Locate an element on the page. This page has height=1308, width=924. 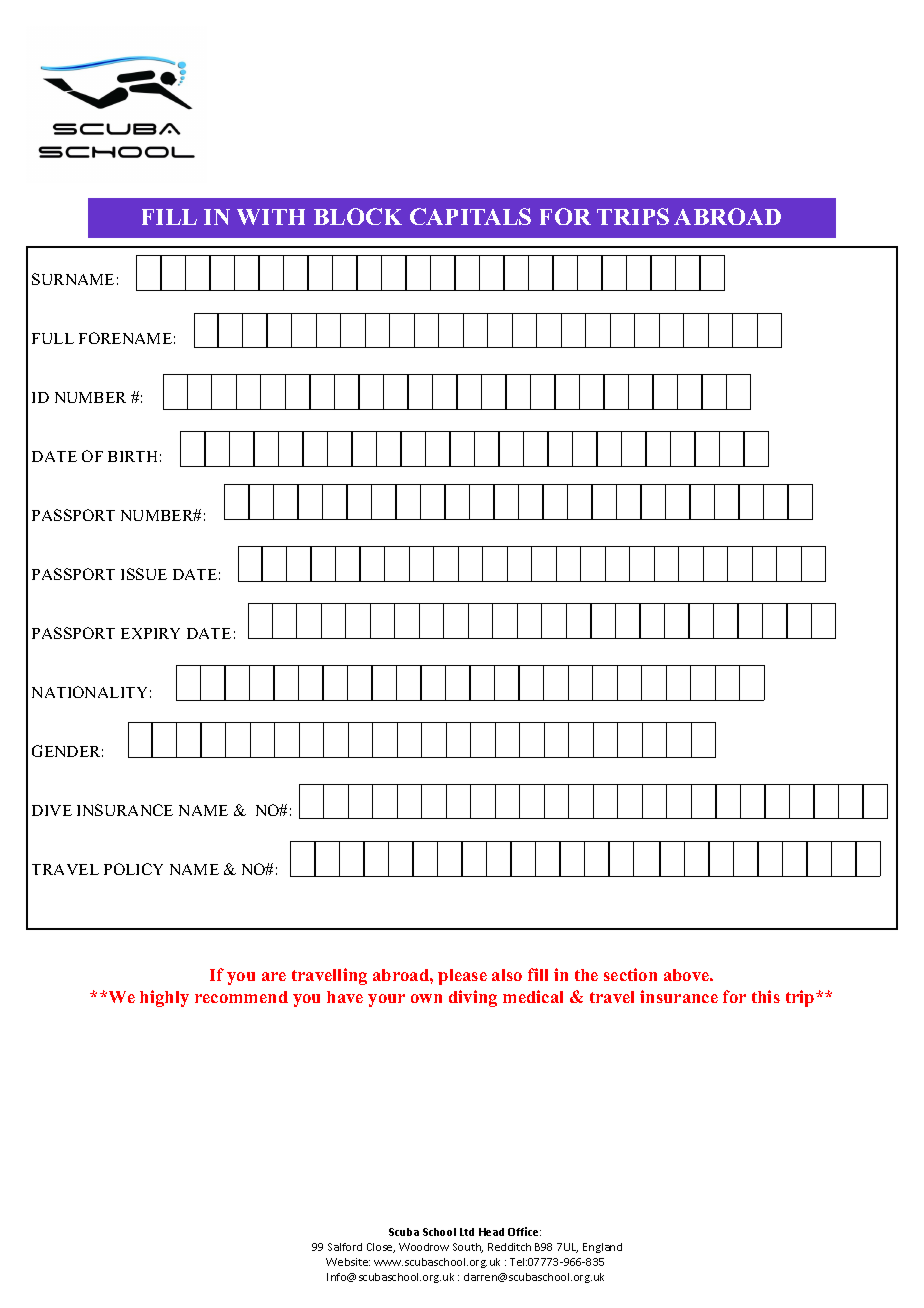
ISSUE is located at coordinates (144, 574).
